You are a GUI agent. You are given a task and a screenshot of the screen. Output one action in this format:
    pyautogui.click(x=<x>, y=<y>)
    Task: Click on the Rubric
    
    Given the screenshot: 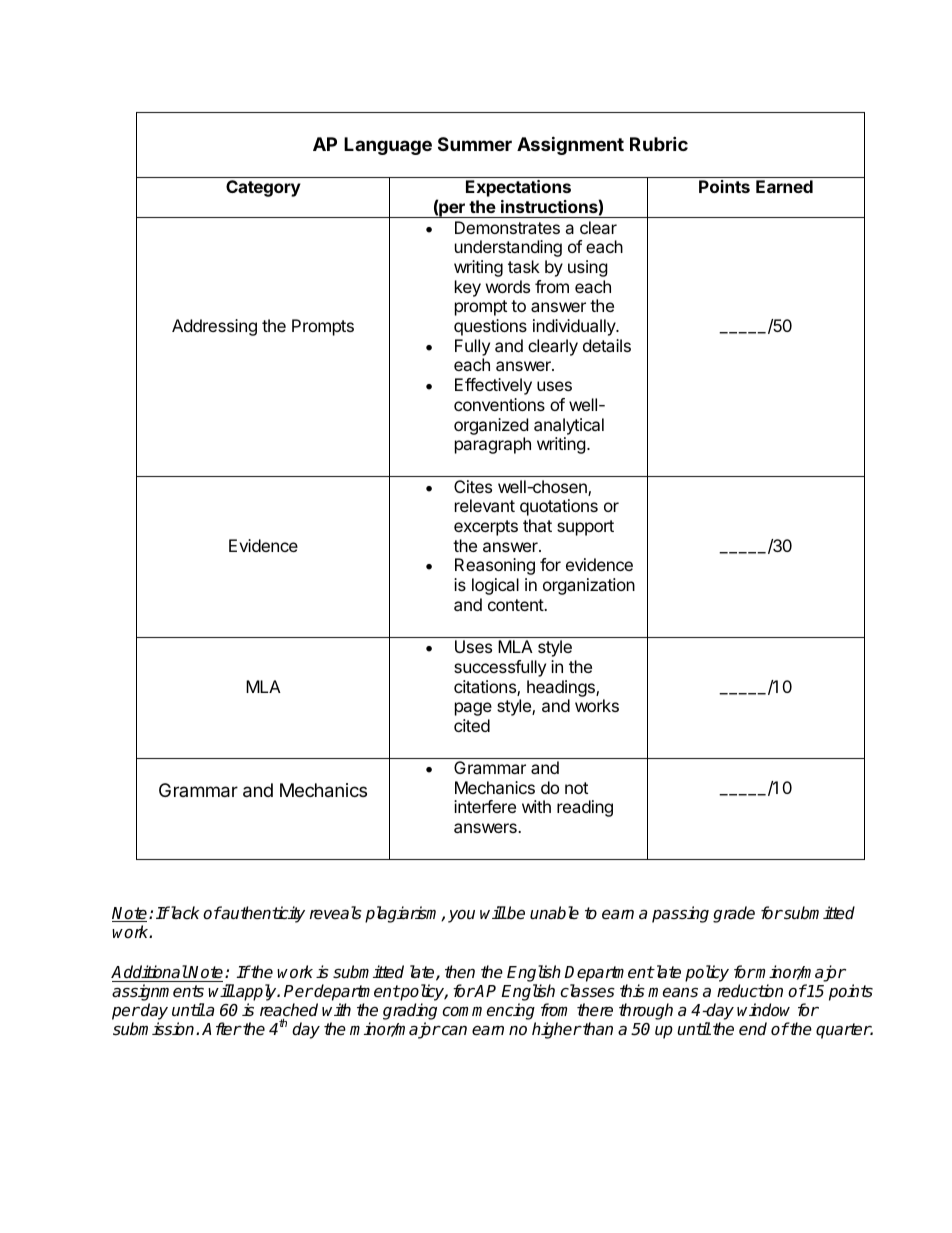 What is the action you would take?
    pyautogui.click(x=659, y=143)
